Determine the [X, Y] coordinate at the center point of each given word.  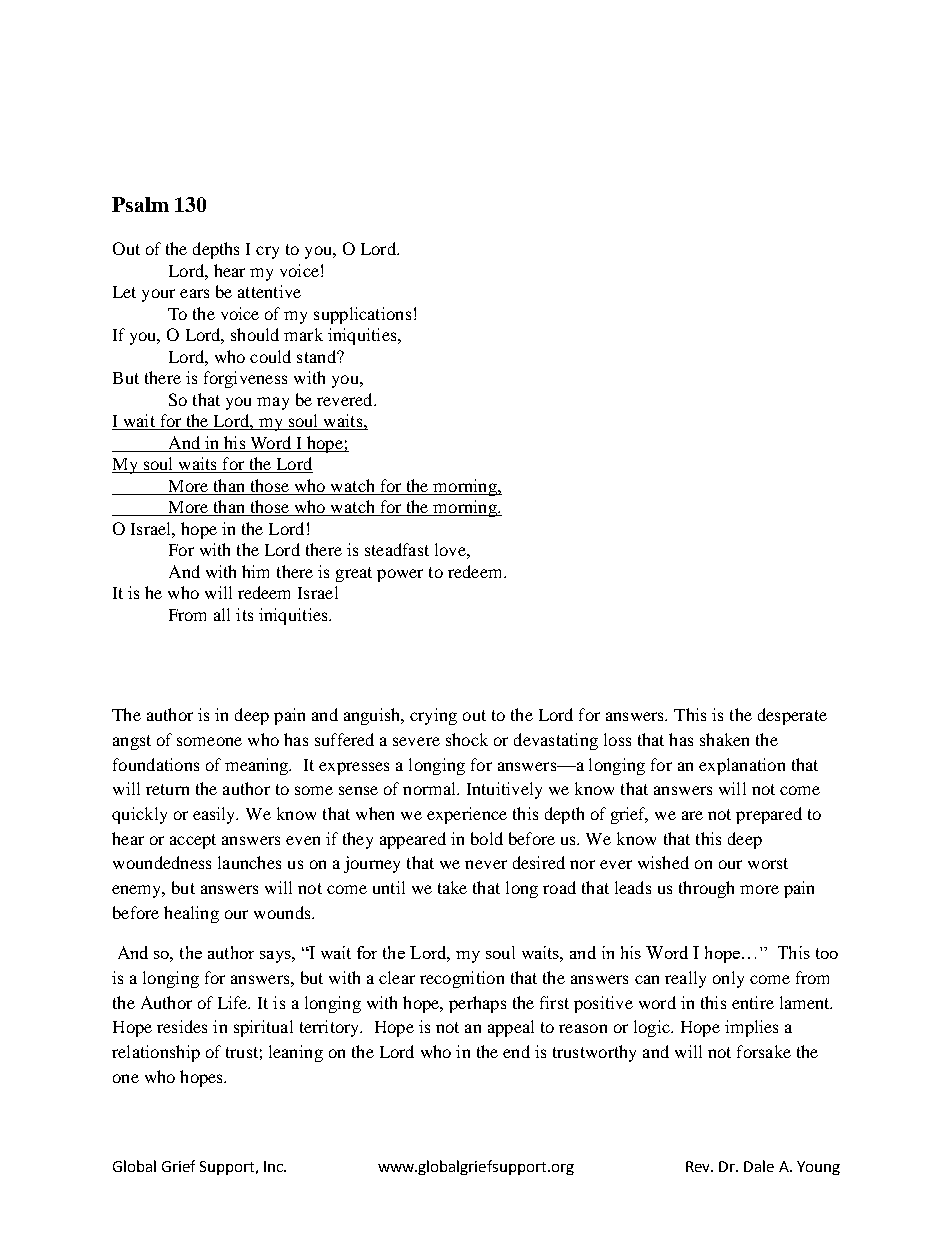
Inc [274, 1166]
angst [132, 742]
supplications [362, 315]
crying [433, 716]
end [516, 1051]
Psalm [140, 204]
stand [317, 356]
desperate [792, 716]
